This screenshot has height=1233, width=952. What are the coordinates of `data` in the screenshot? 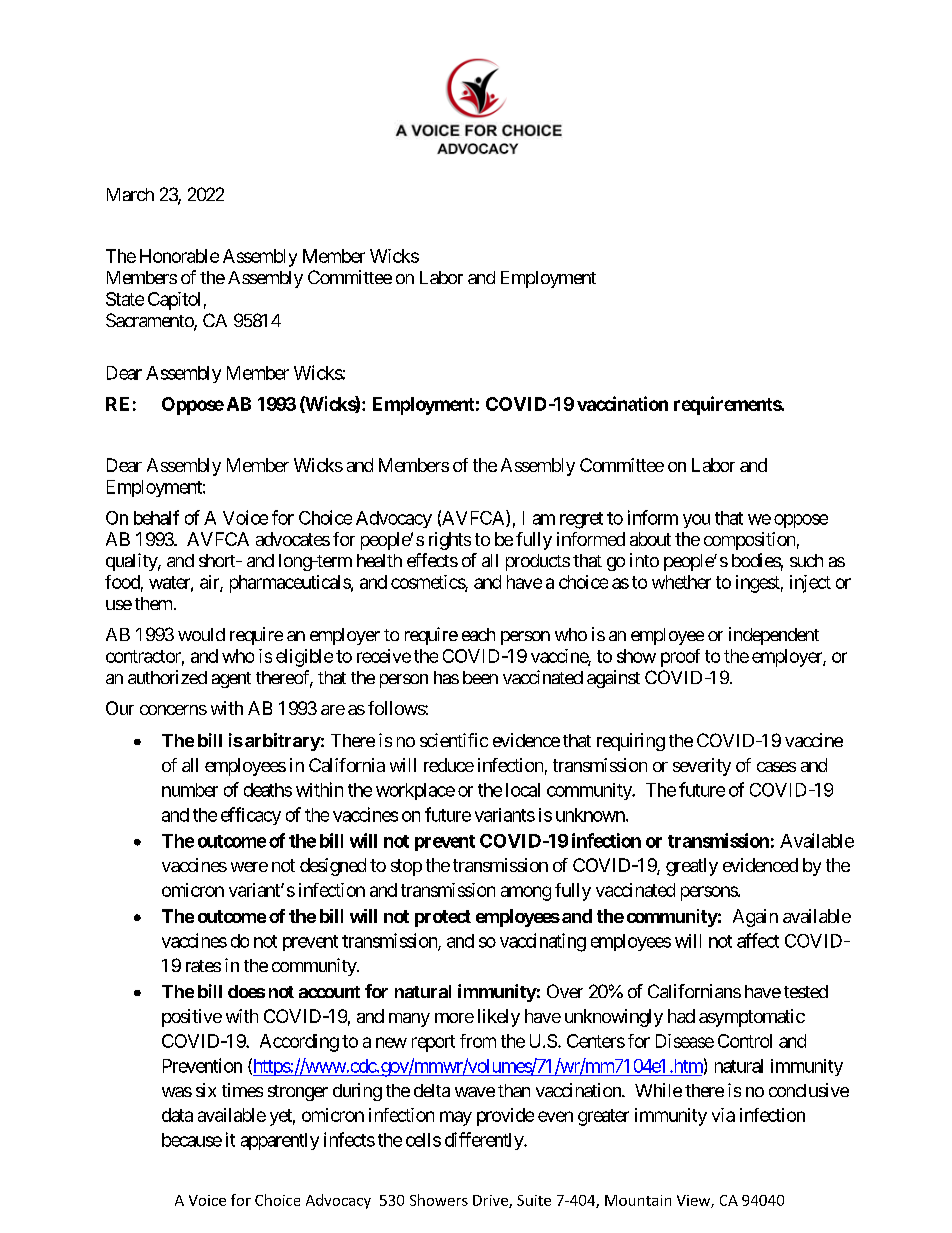 It's located at (177, 1115).
